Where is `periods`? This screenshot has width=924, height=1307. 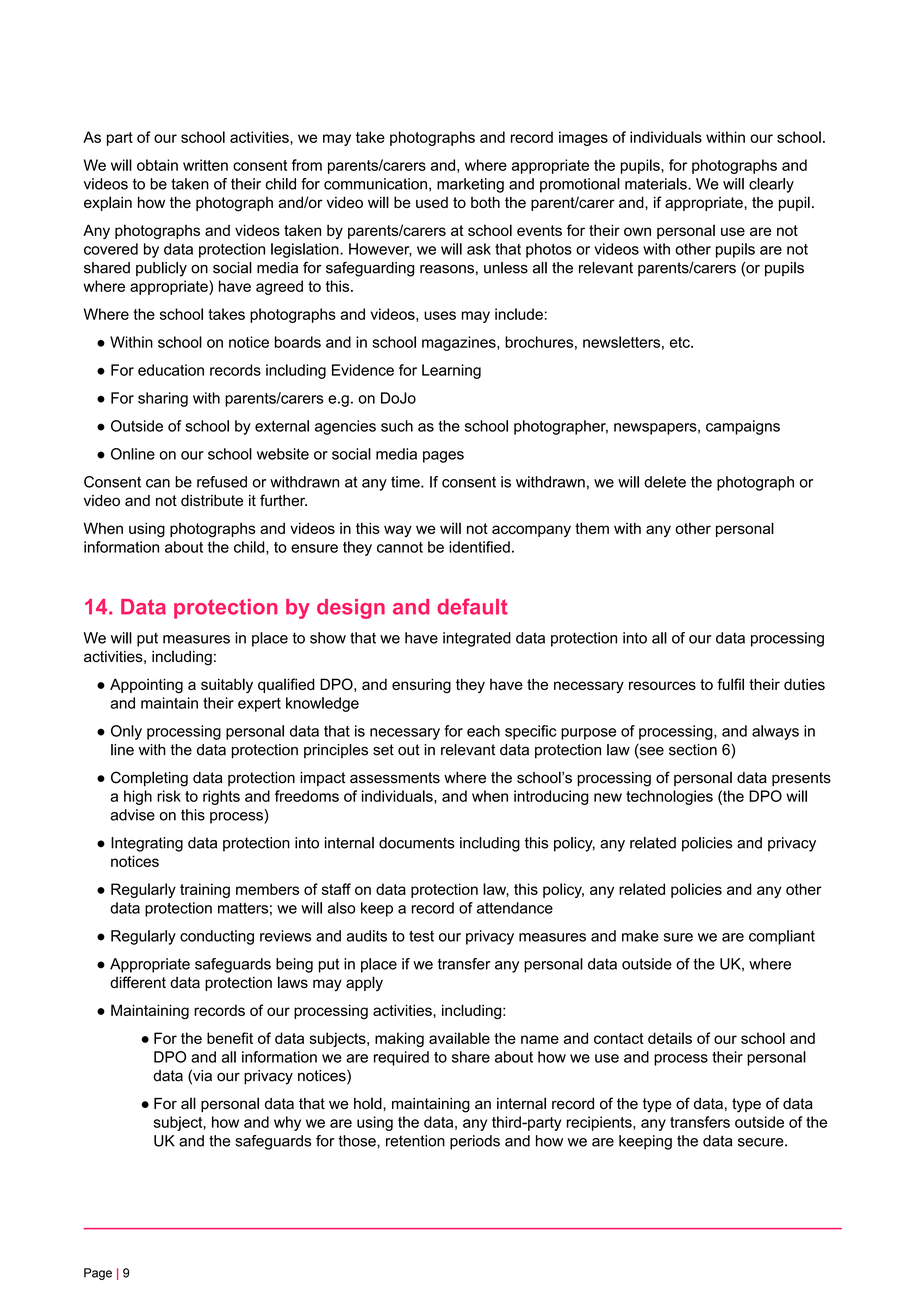
periods is located at coordinates (475, 1142).
